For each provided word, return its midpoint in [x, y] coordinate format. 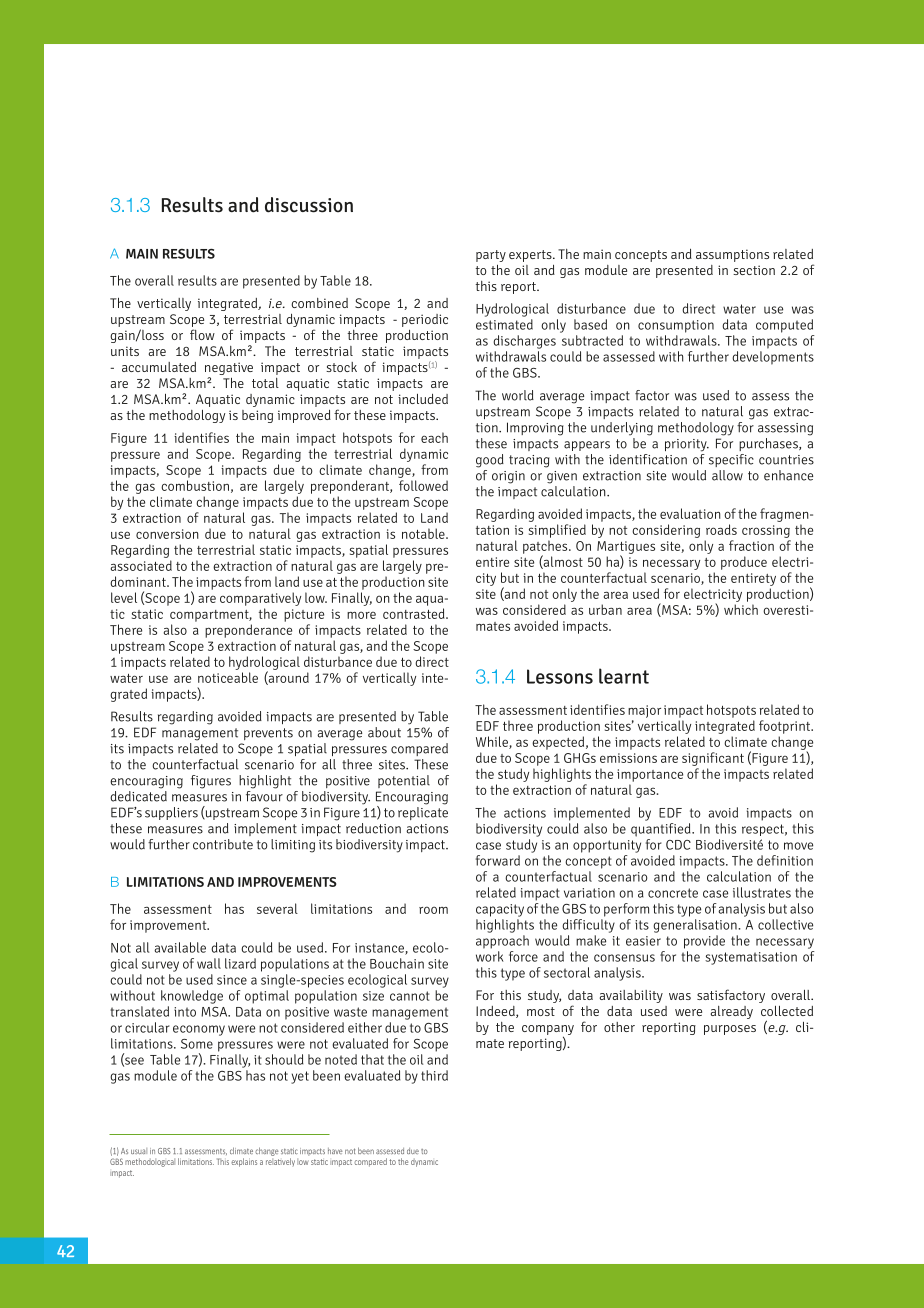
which [741, 609]
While [493, 742]
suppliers [171, 813]
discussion [309, 205]
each [434, 437]
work [489, 956]
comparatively [260, 599]
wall [209, 963]
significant [713, 759]
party [491, 256]
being [257, 416]
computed [784, 326]
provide [704, 942]
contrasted [415, 613]
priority [687, 445]
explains [244, 1162]
